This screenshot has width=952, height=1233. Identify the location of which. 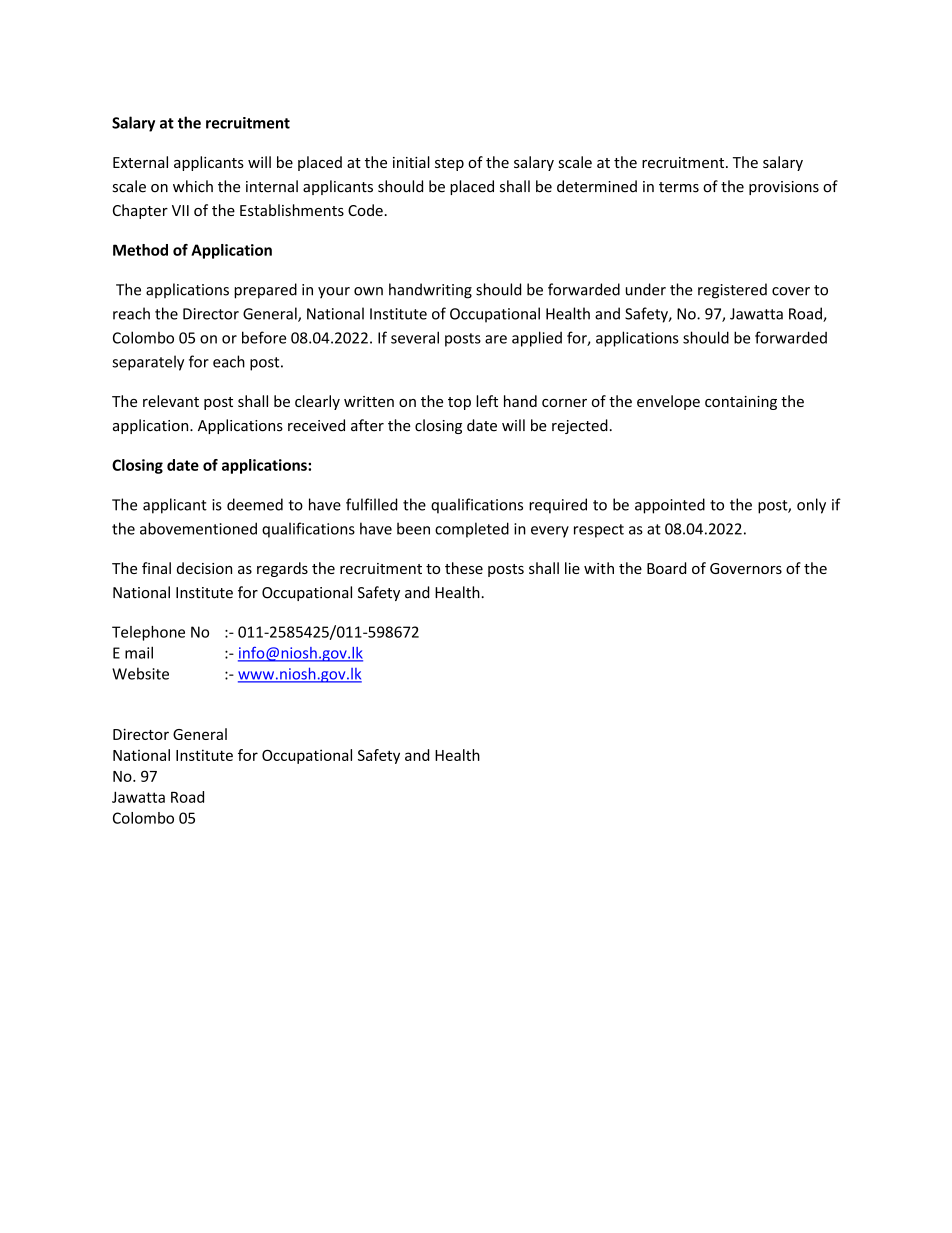
(193, 186).
